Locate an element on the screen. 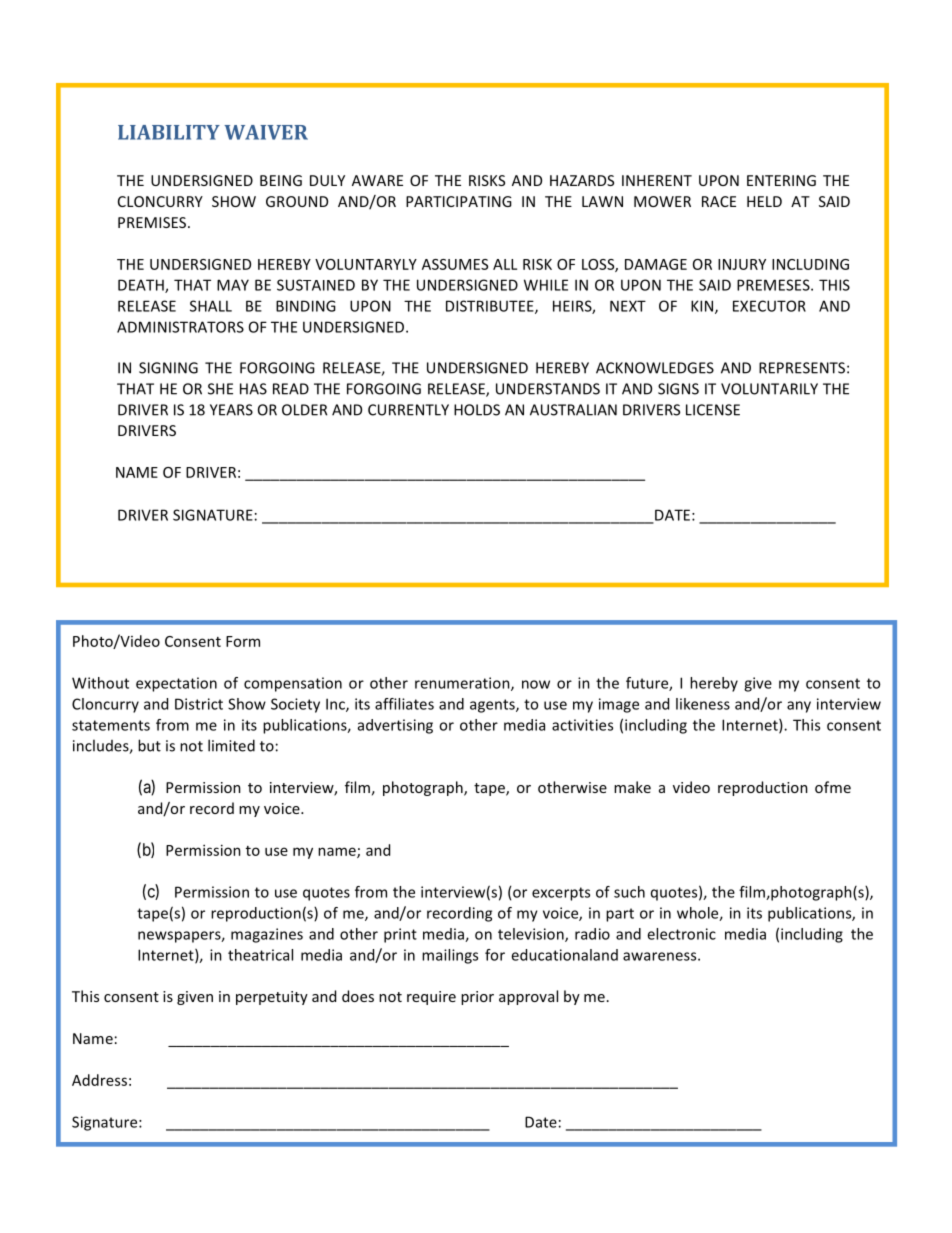 The height and width of the screenshot is (1233, 952). likeness is located at coordinates (703, 704).
